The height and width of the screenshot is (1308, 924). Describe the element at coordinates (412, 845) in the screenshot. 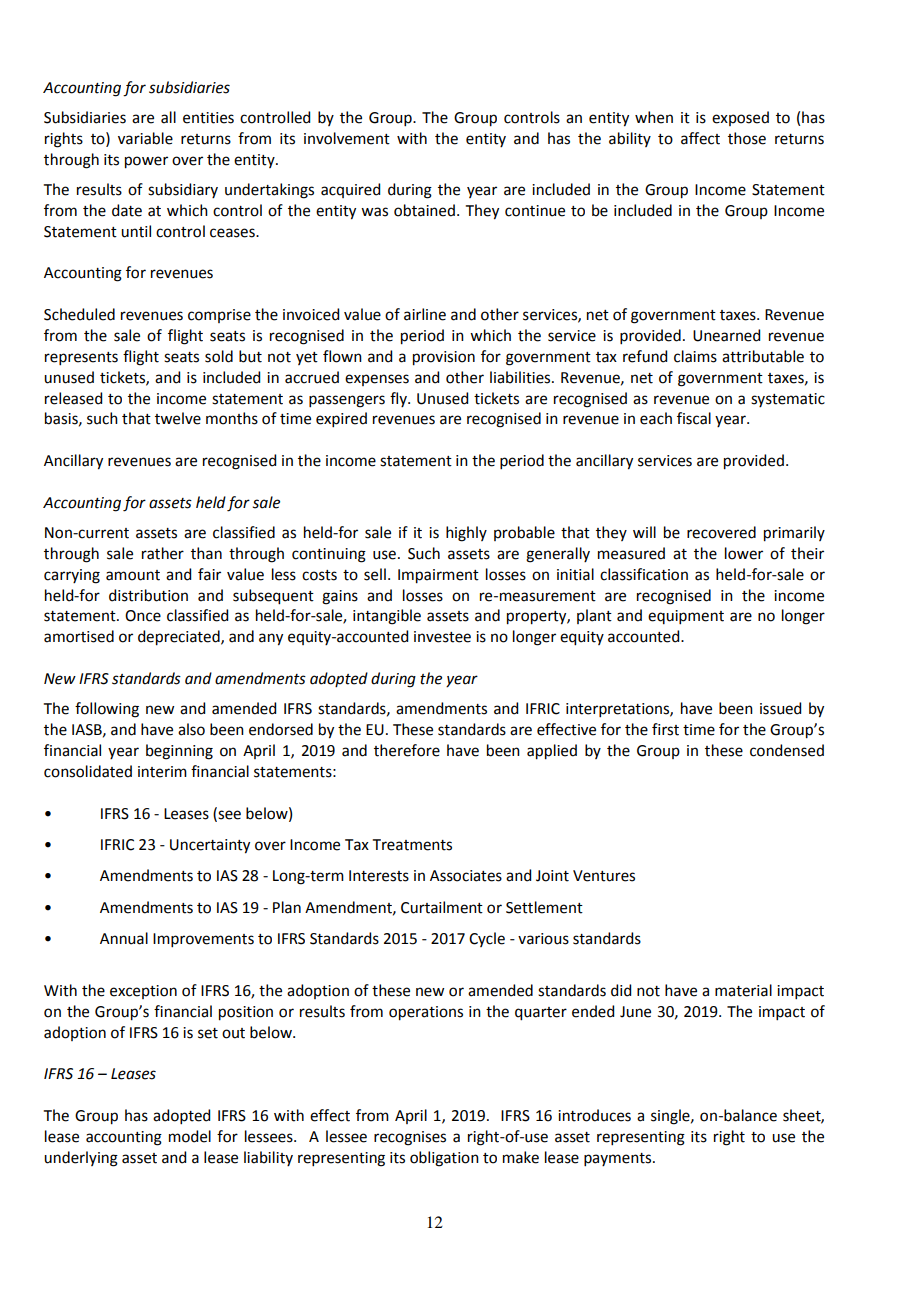

I see `Treatments` at that location.
